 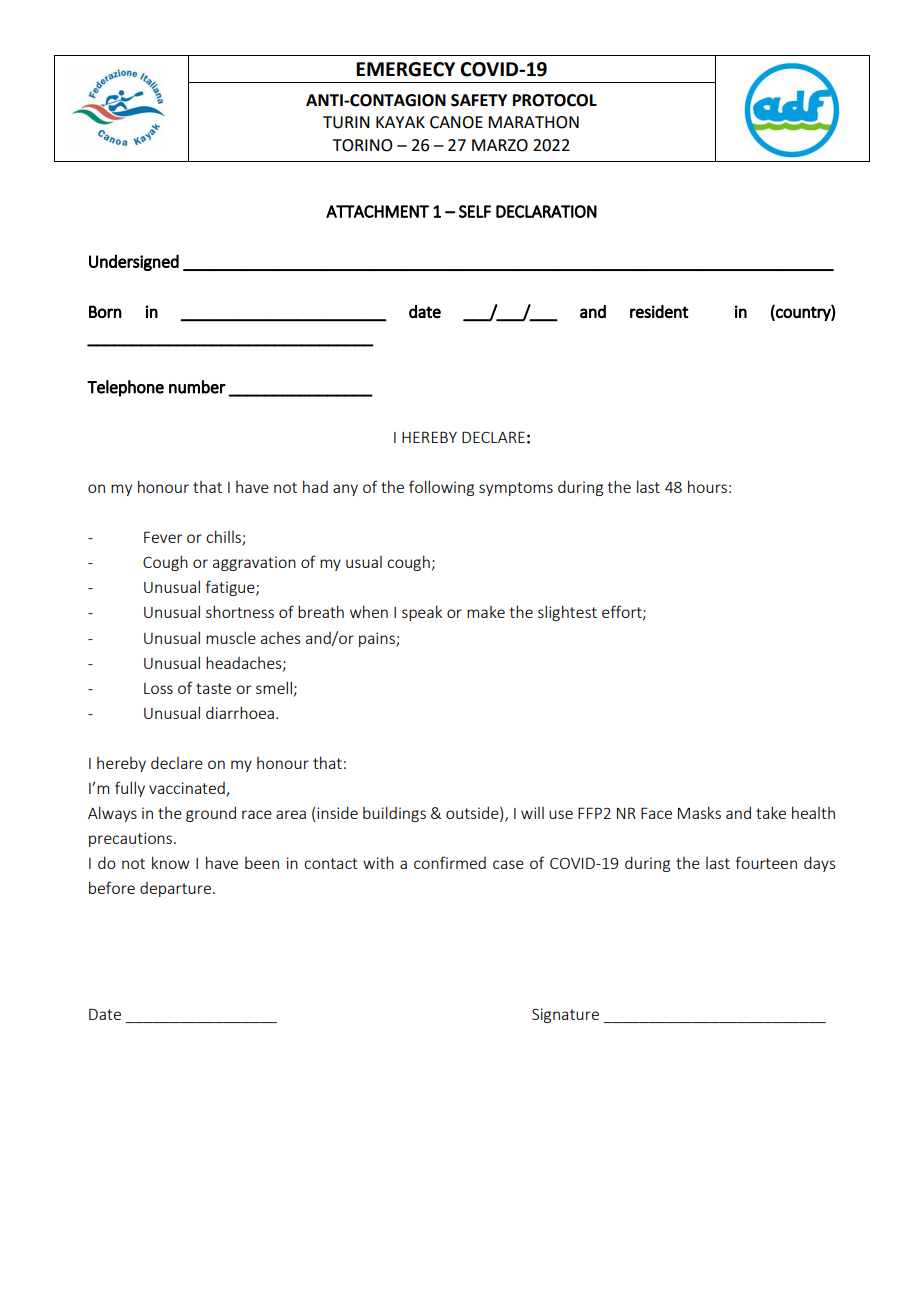 What do you see at coordinates (479, 100) in the document?
I see `SAFETY` at bounding box center [479, 100].
